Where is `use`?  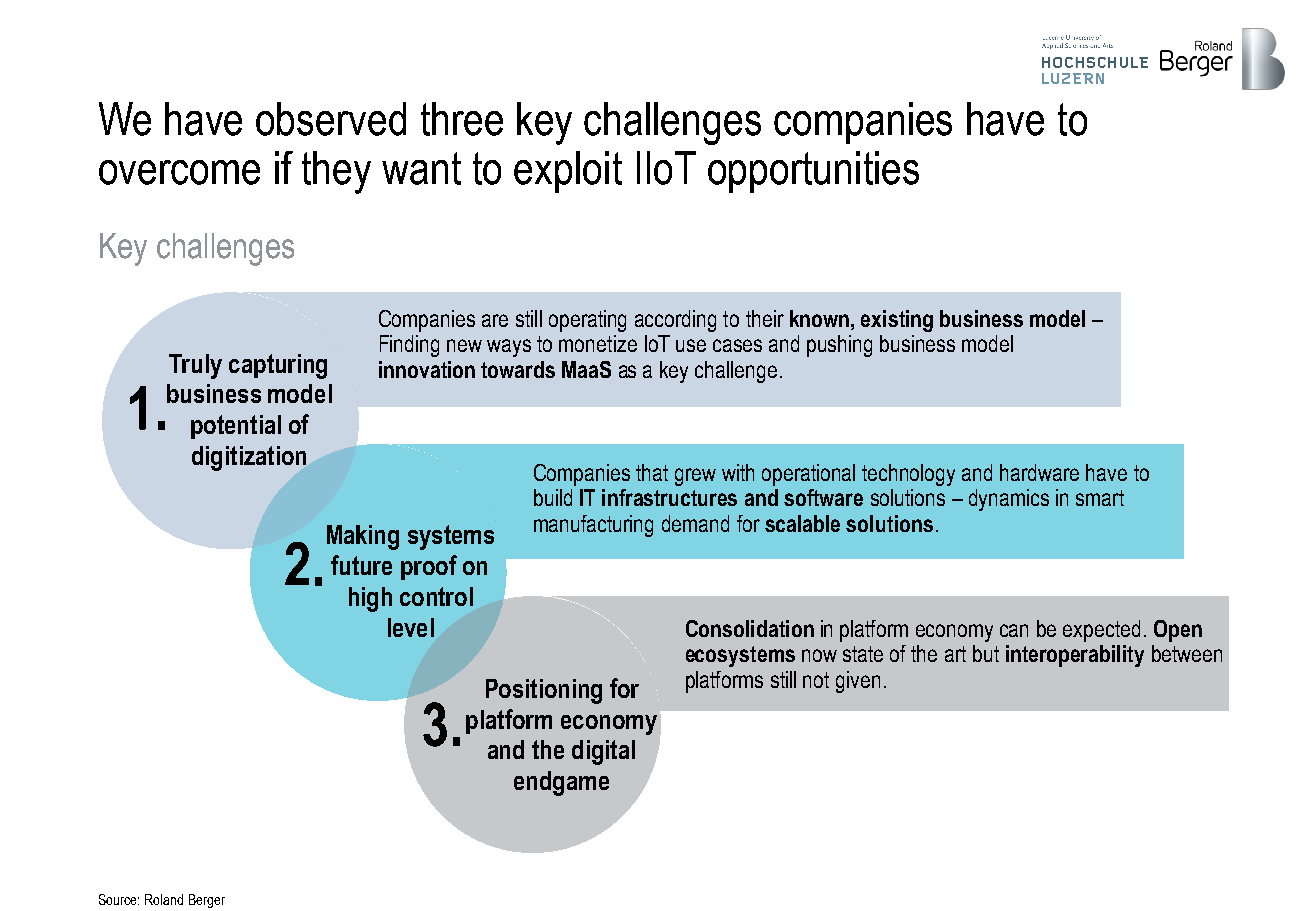
use is located at coordinates (691, 345).
